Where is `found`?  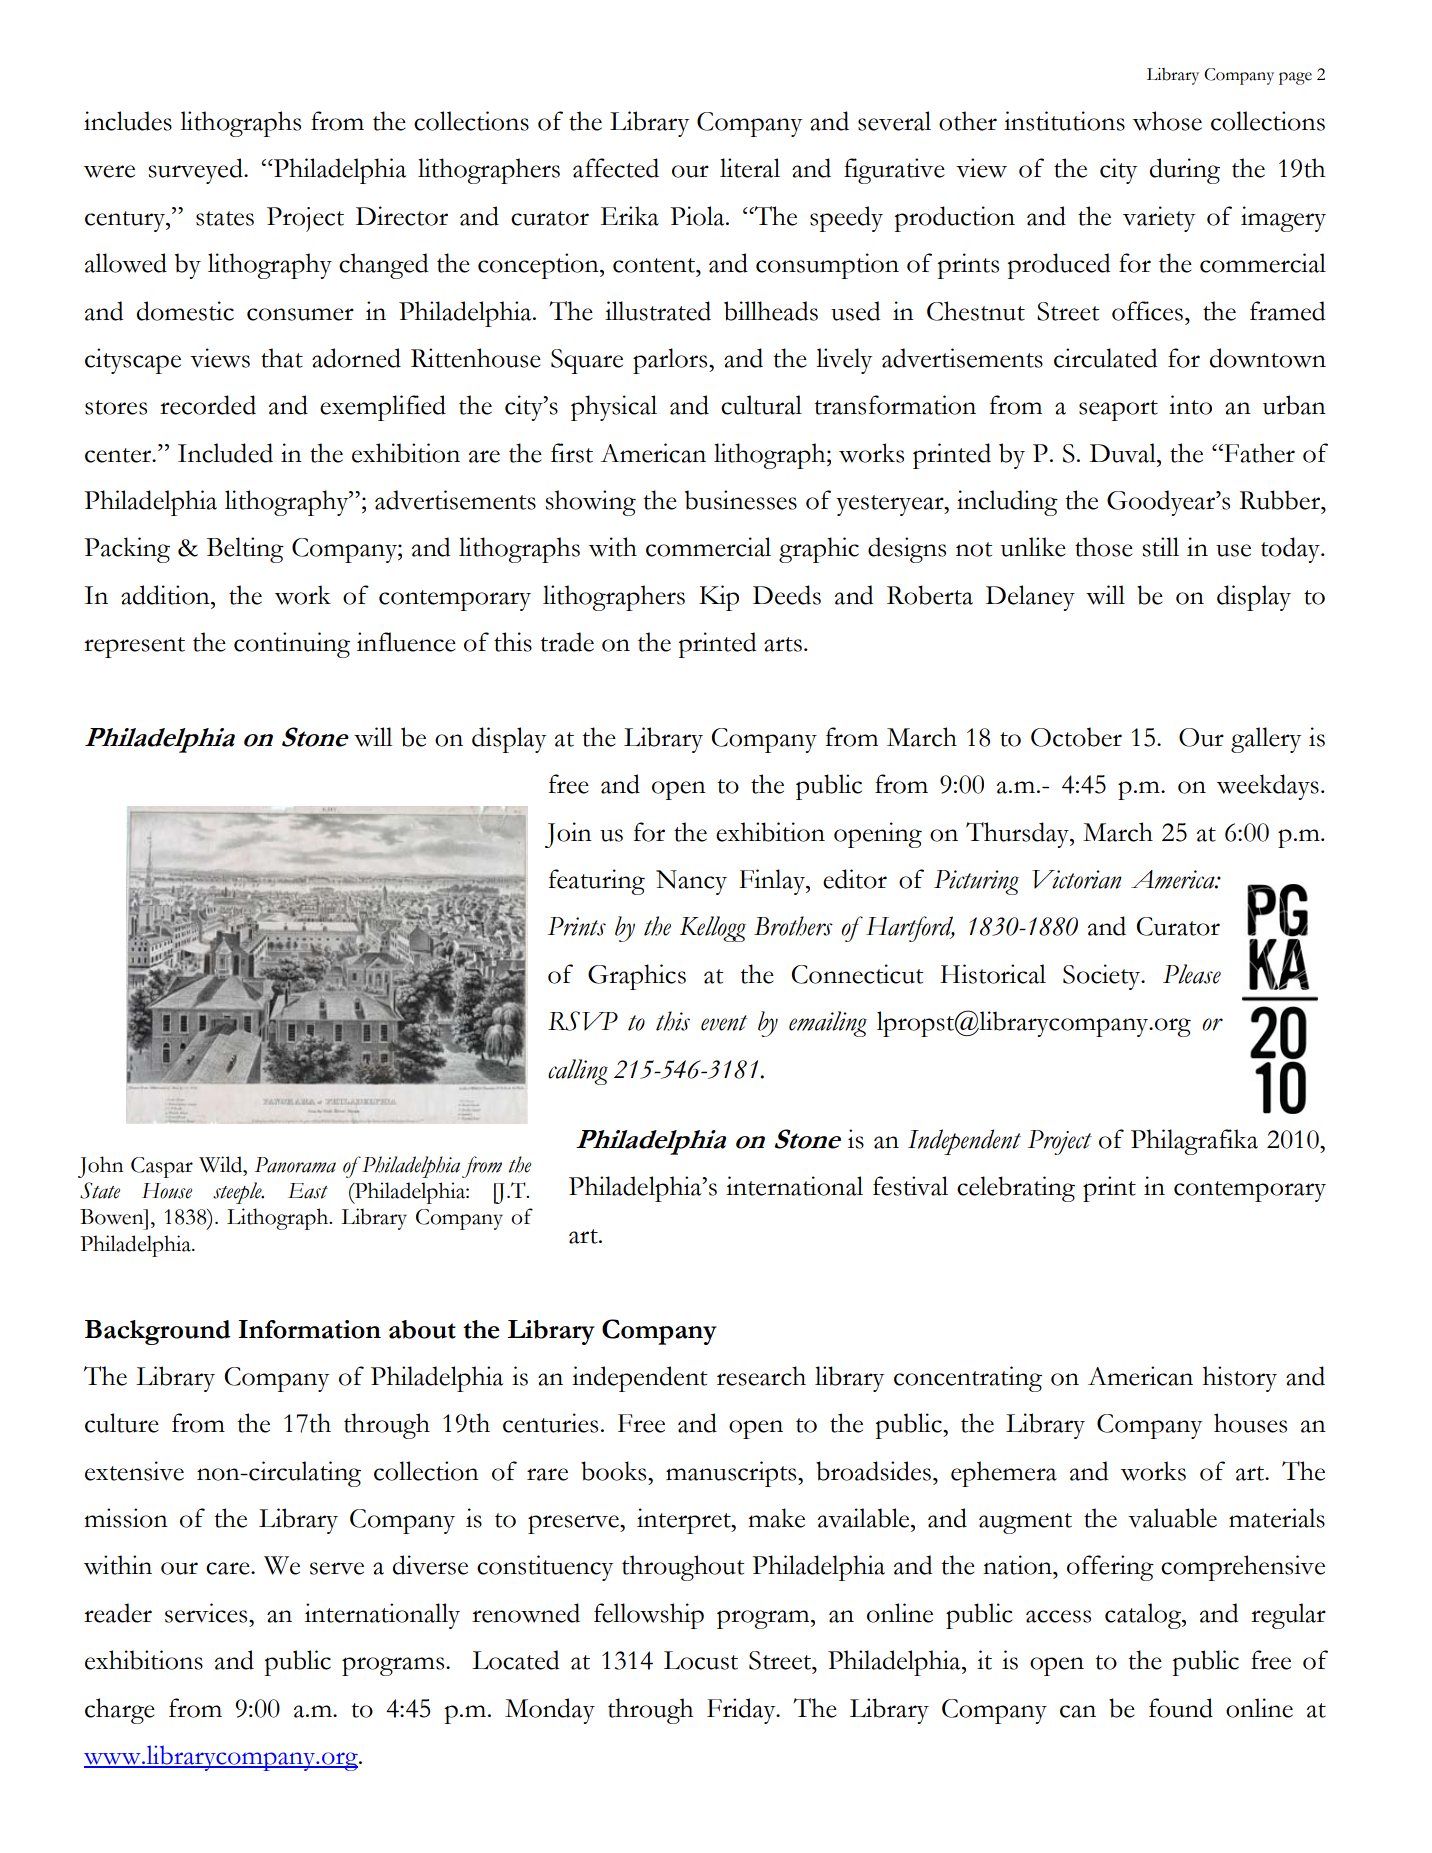 found is located at coordinates (1181, 1708).
